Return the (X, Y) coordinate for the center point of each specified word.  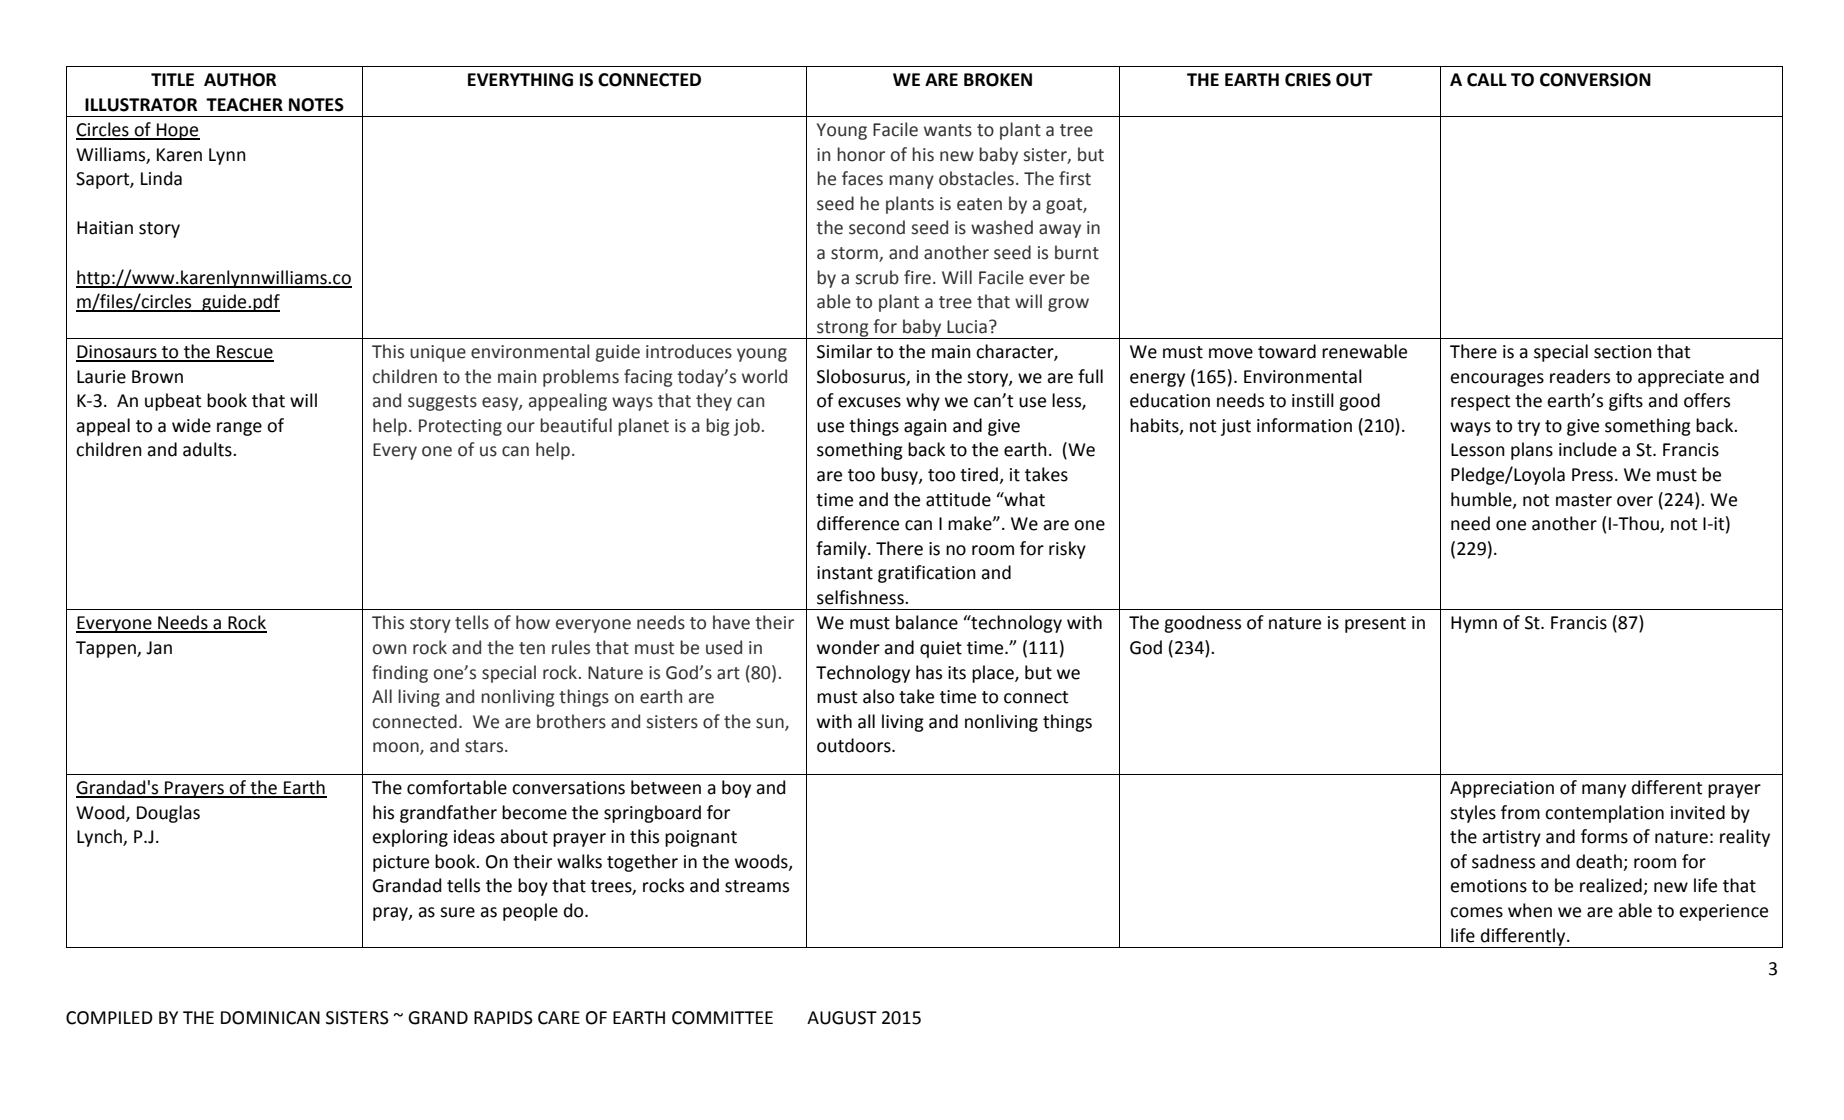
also (878, 696)
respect (1480, 403)
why (923, 402)
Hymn (1474, 624)
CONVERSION (1595, 80)
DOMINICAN (270, 1018)
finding (400, 674)
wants (948, 130)
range (239, 429)
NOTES (316, 105)
